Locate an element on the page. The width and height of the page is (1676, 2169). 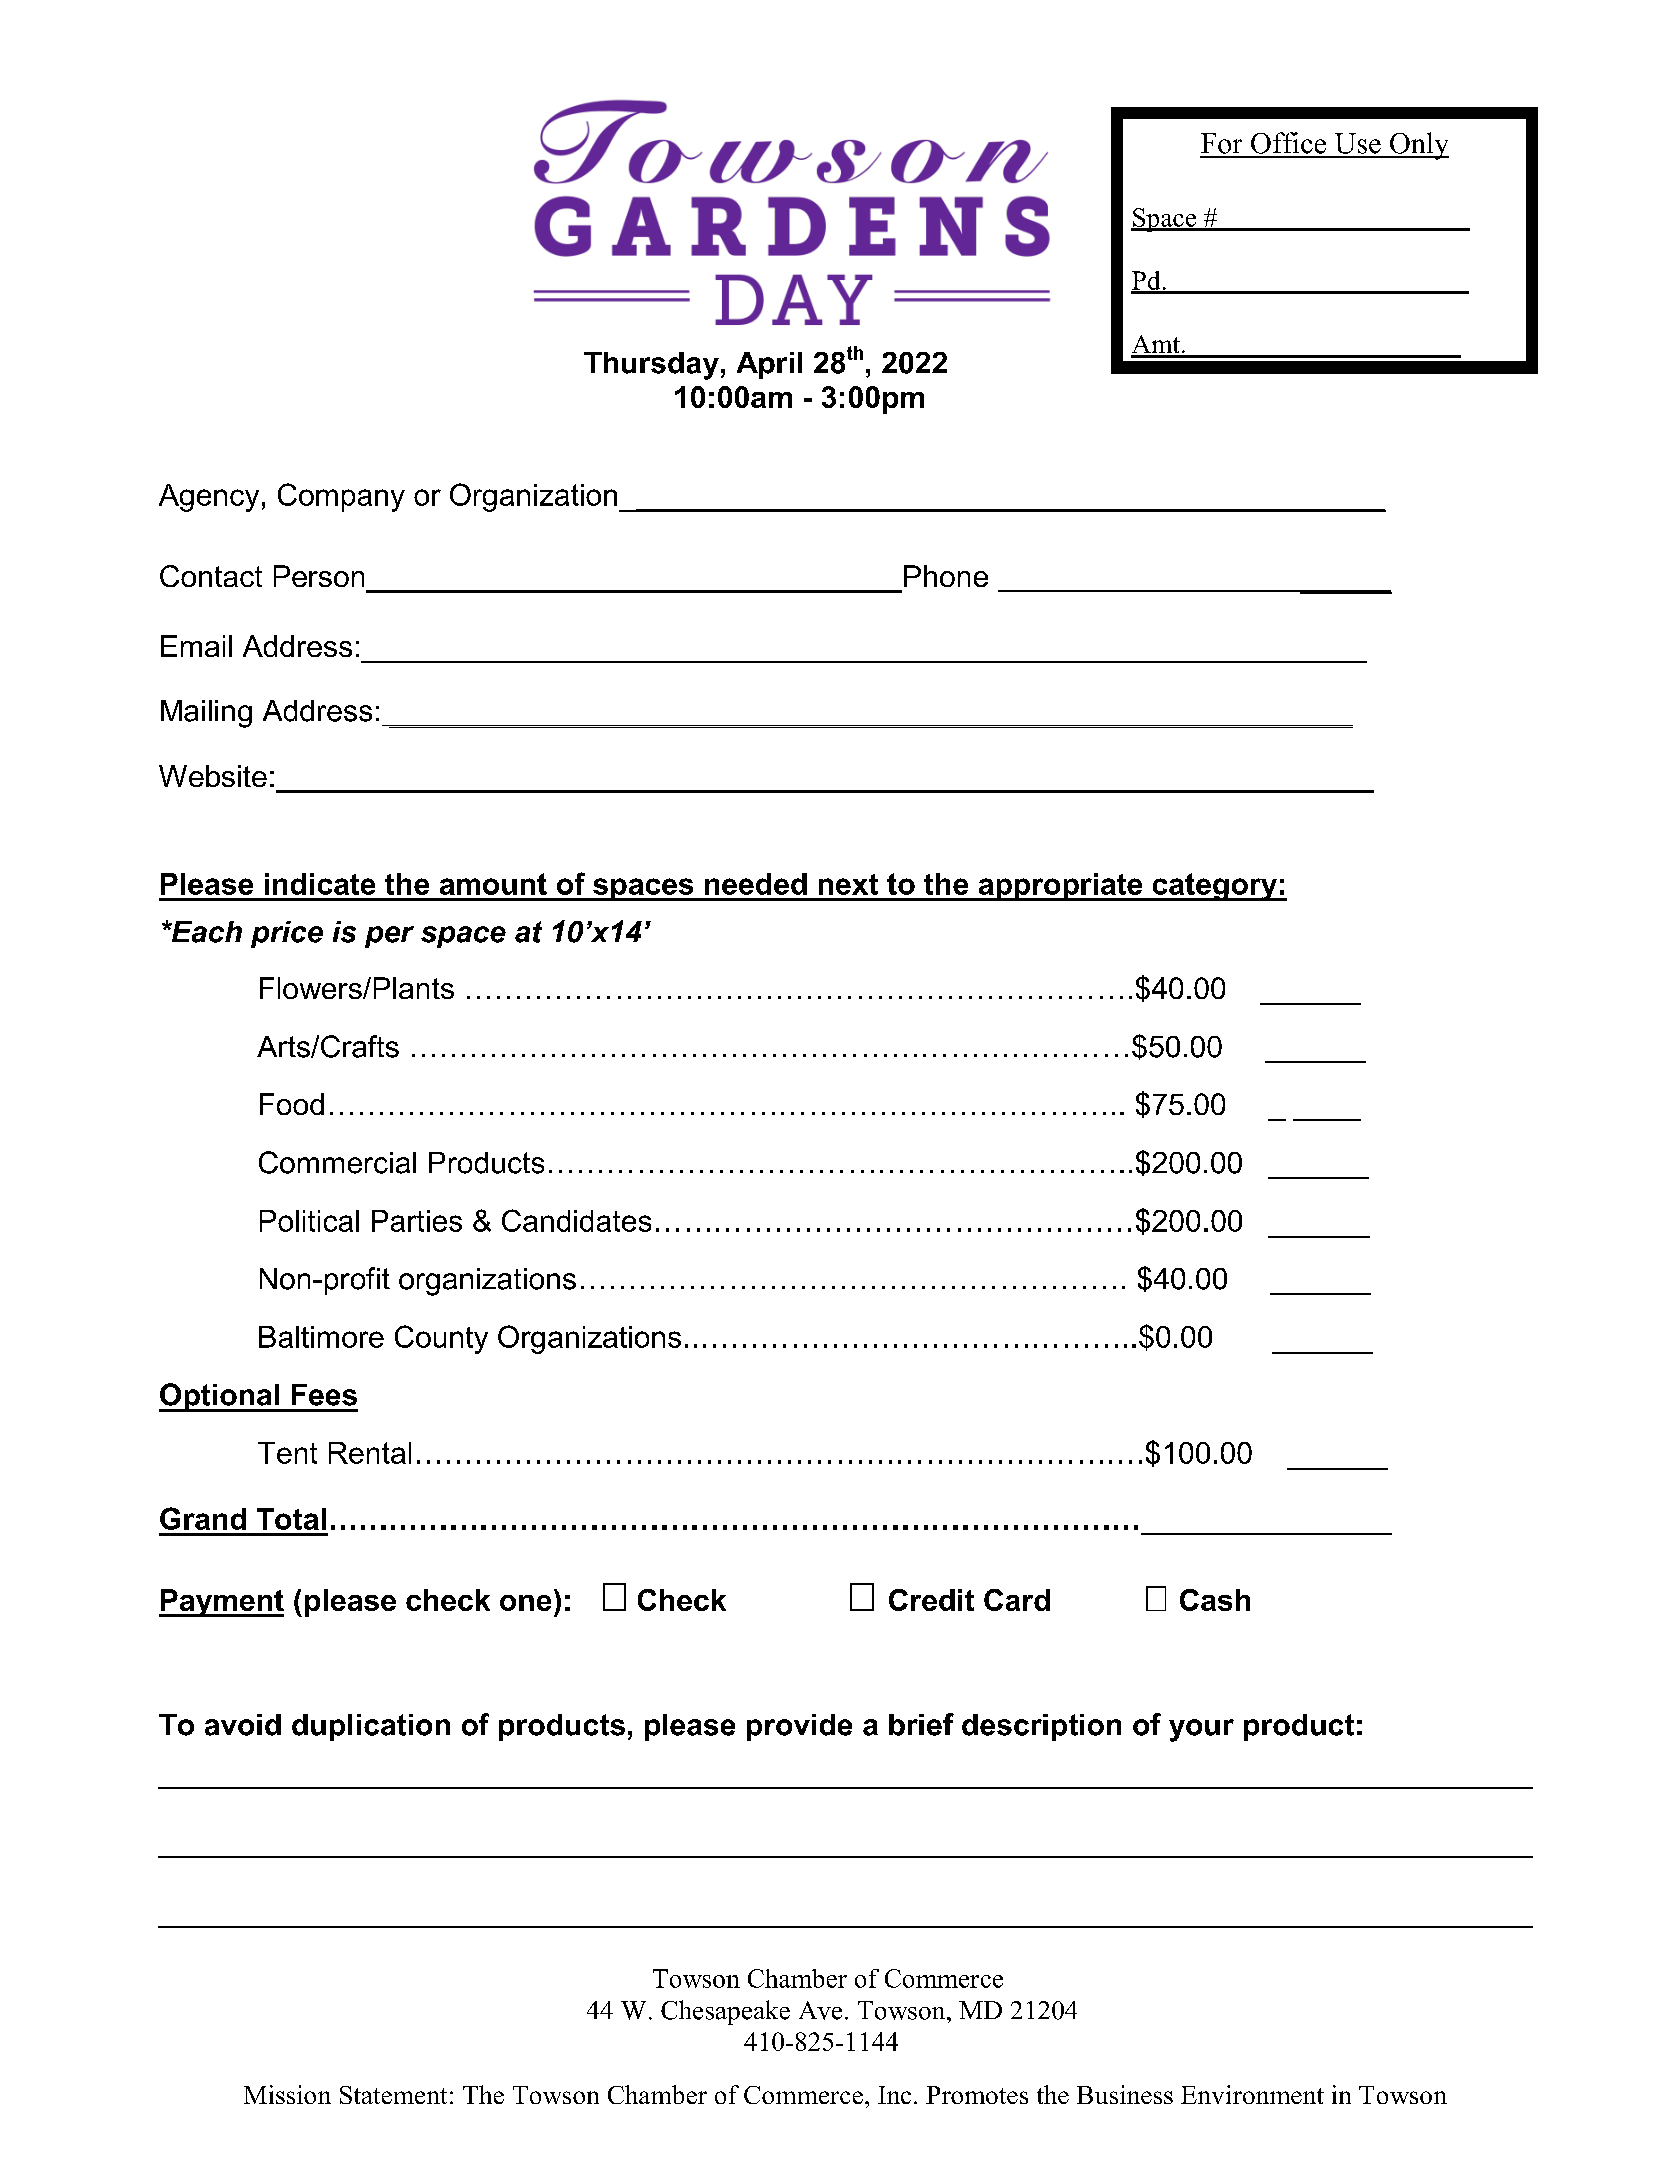
April is located at coordinates (769, 365).
